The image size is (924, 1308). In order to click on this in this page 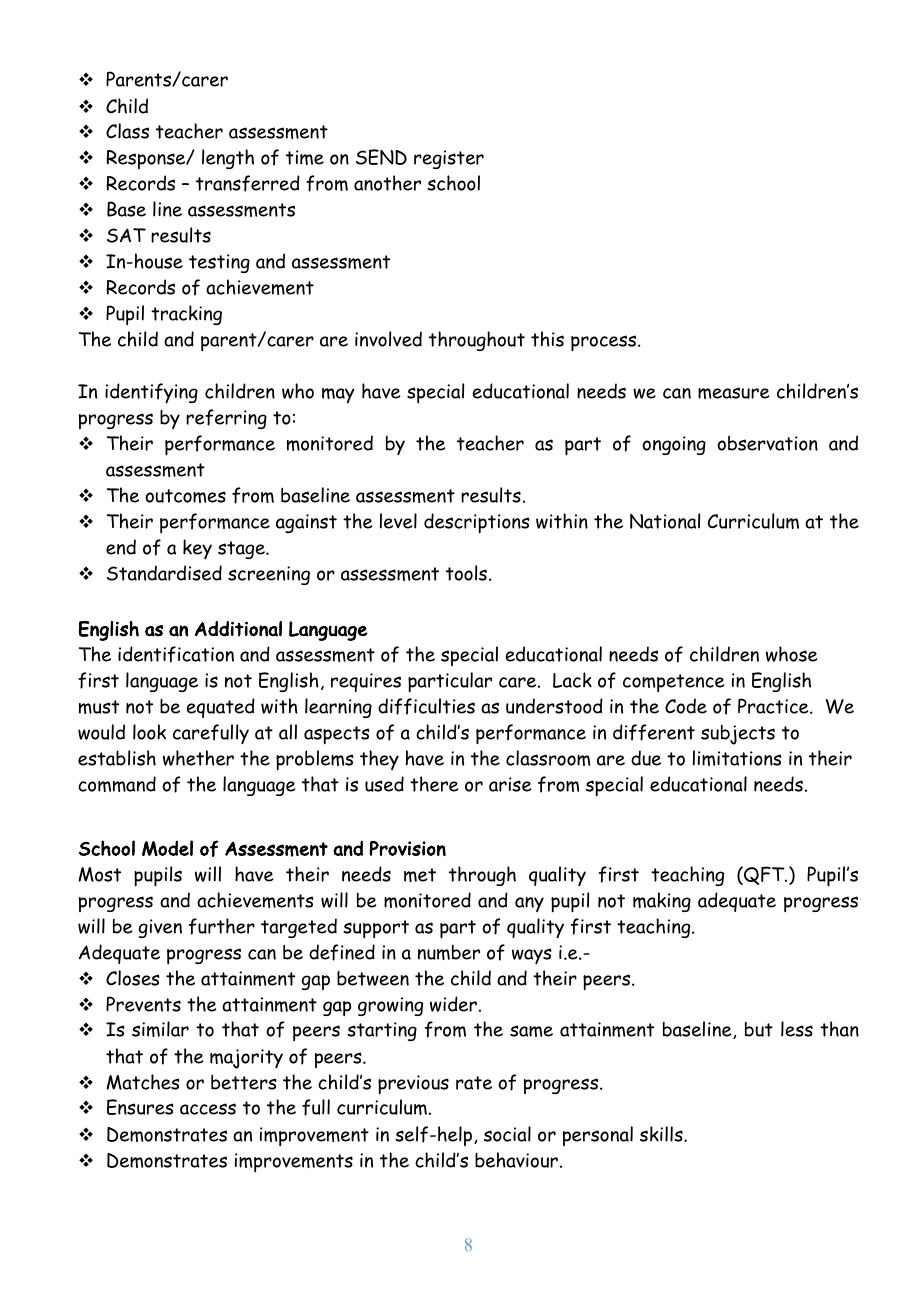, I will do `click(547, 339)`.
